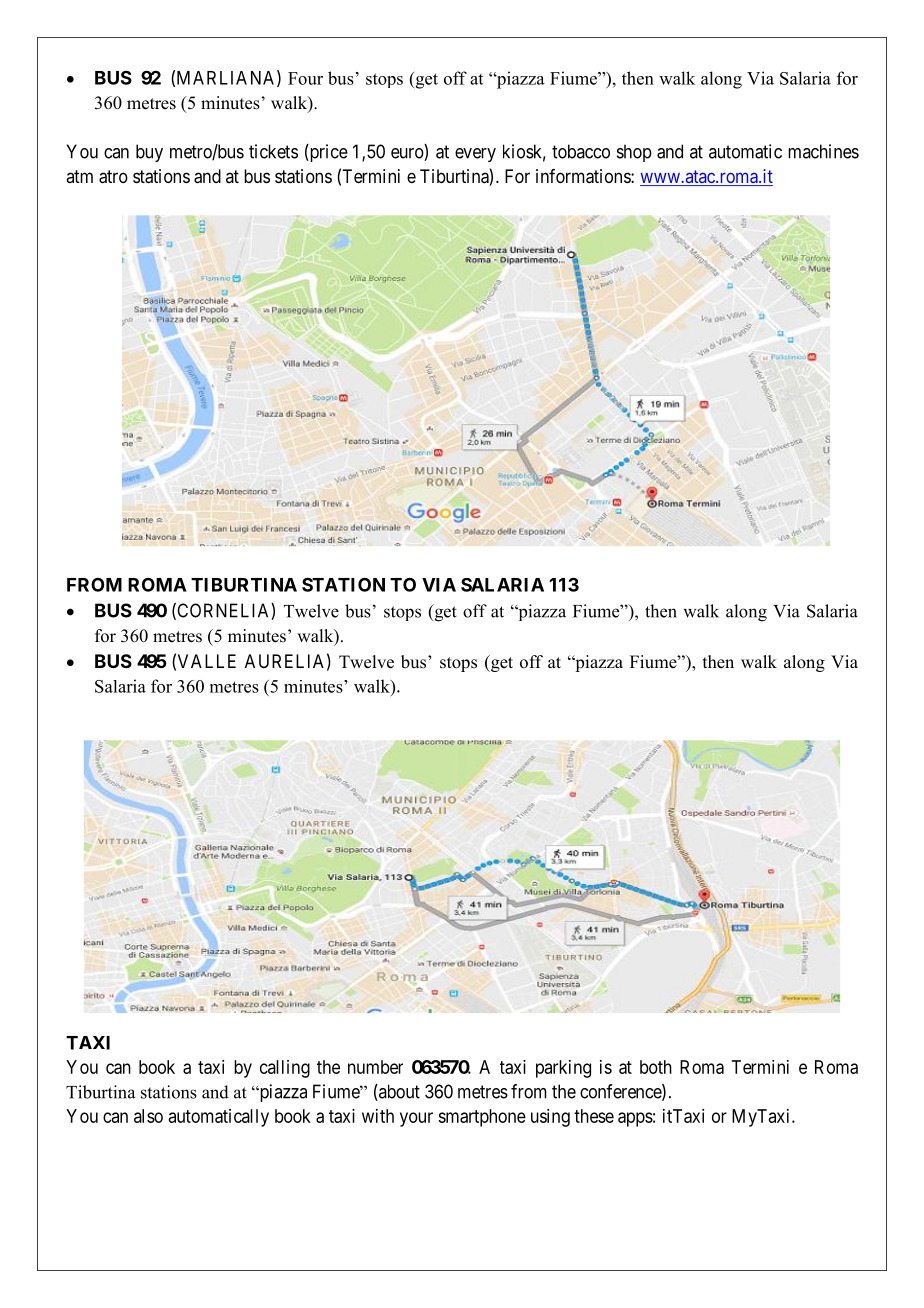 The width and height of the image is (924, 1308). I want to click on machines, so click(823, 151).
